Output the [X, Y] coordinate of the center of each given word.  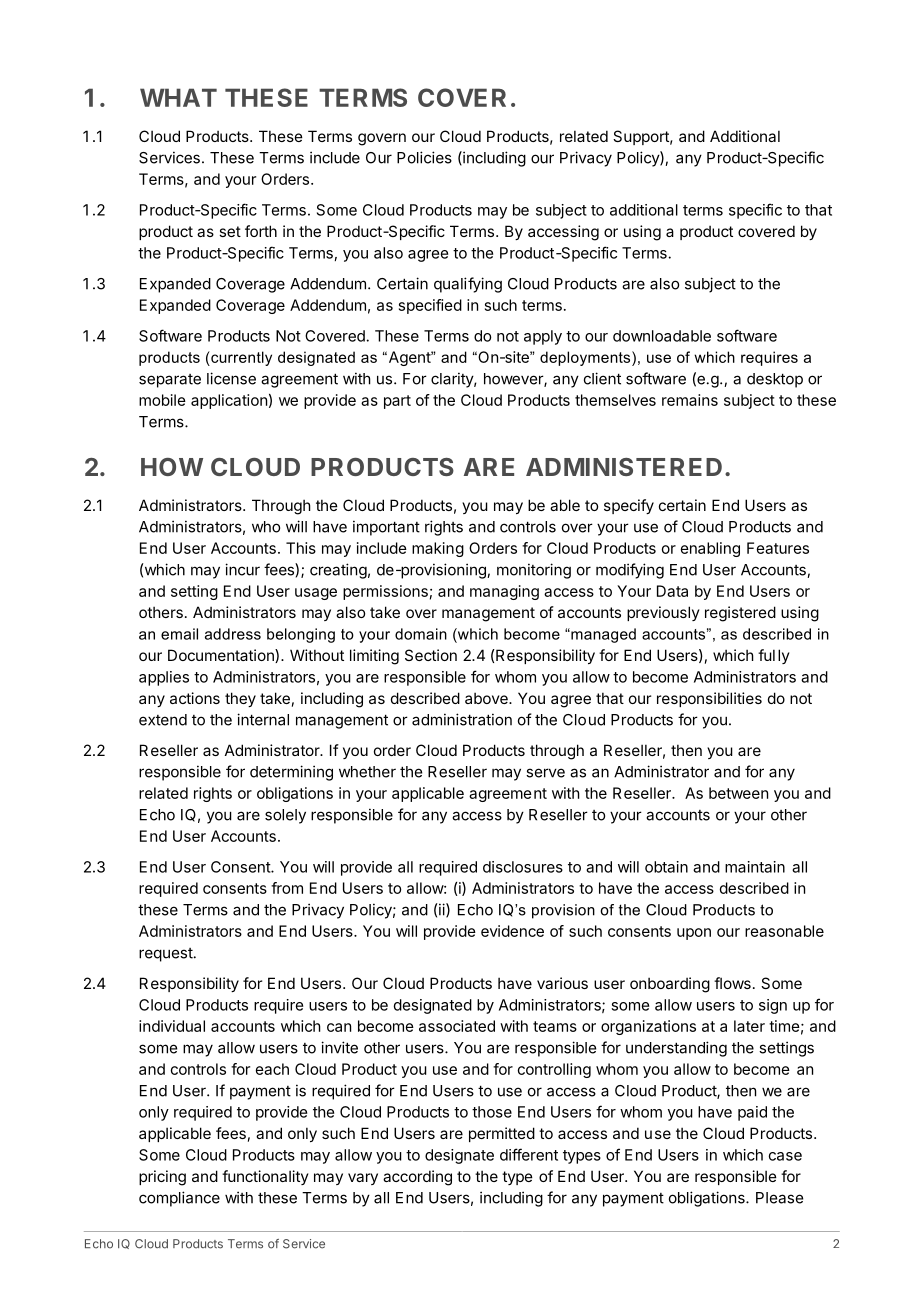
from [287, 888]
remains [690, 400]
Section [431, 655]
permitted [502, 1134]
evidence [512, 931]
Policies [424, 157]
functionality [265, 1177]
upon [694, 934]
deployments [586, 358]
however [514, 380]
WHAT [178, 97]
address [233, 634]
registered [740, 614]
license [231, 378]
